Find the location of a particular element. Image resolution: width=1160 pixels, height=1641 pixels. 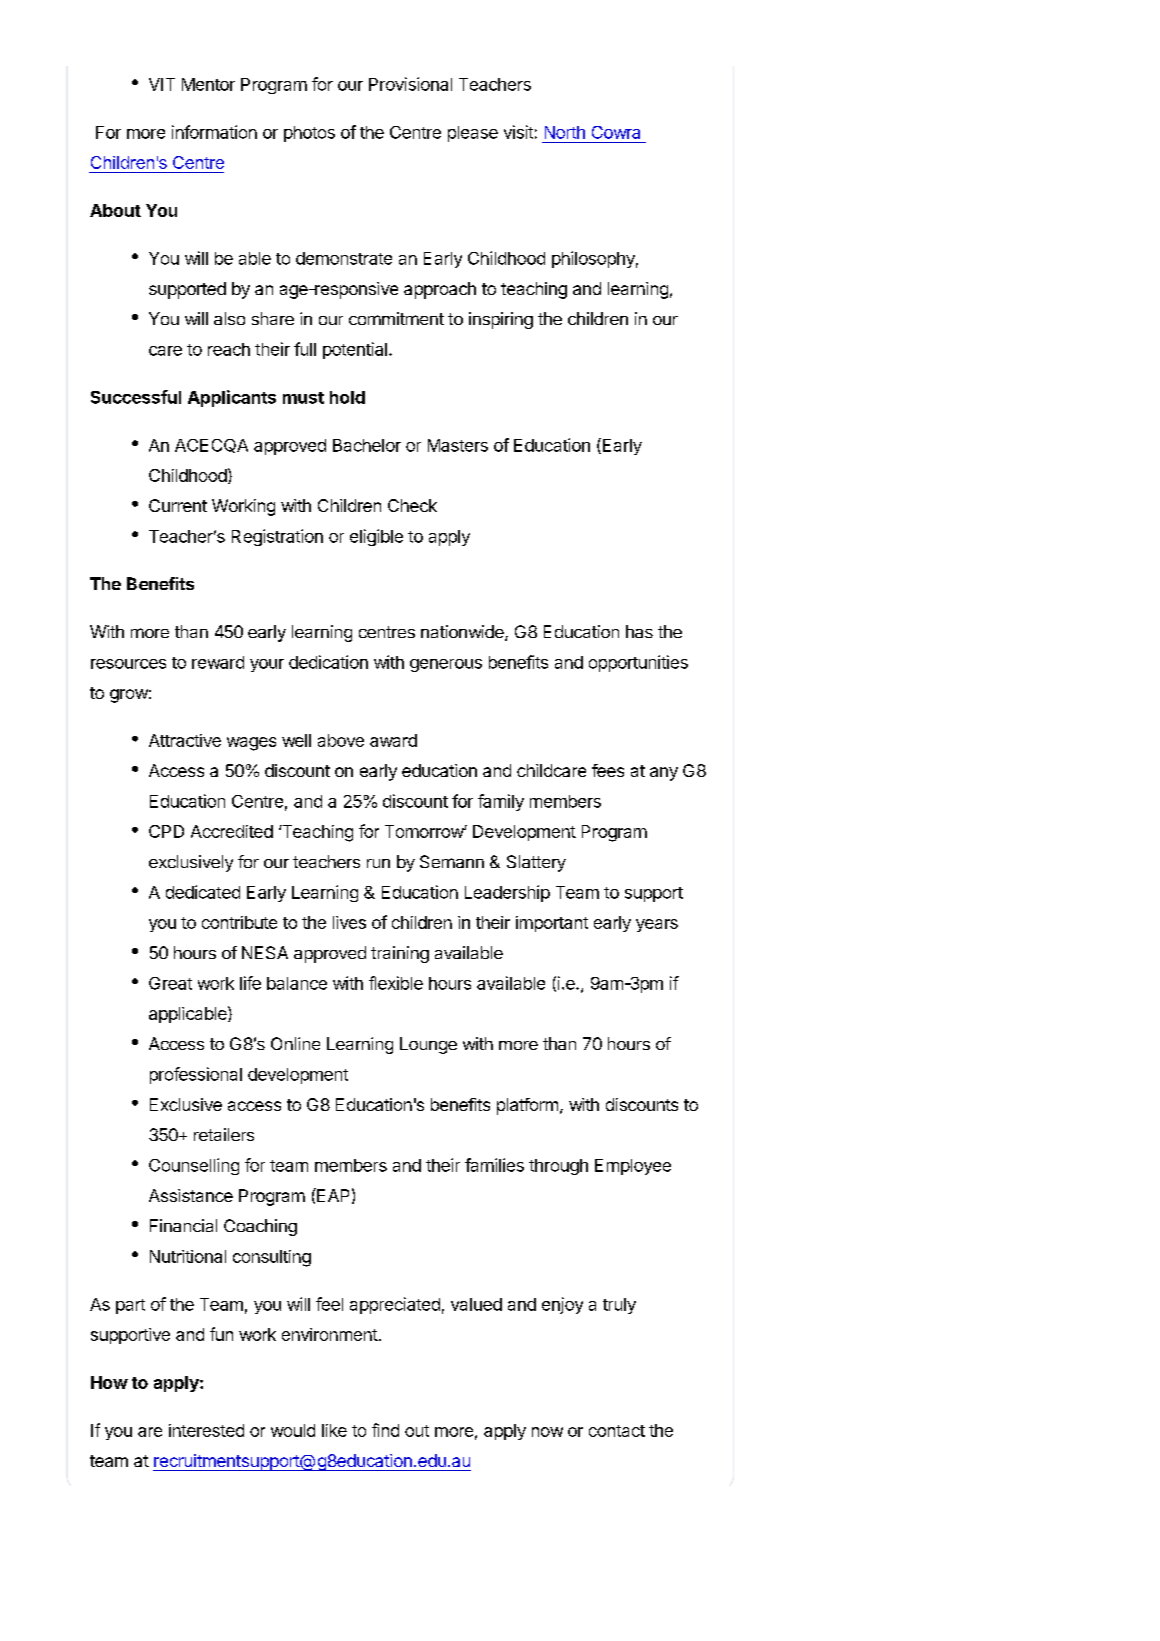

Current is located at coordinates (178, 505).
